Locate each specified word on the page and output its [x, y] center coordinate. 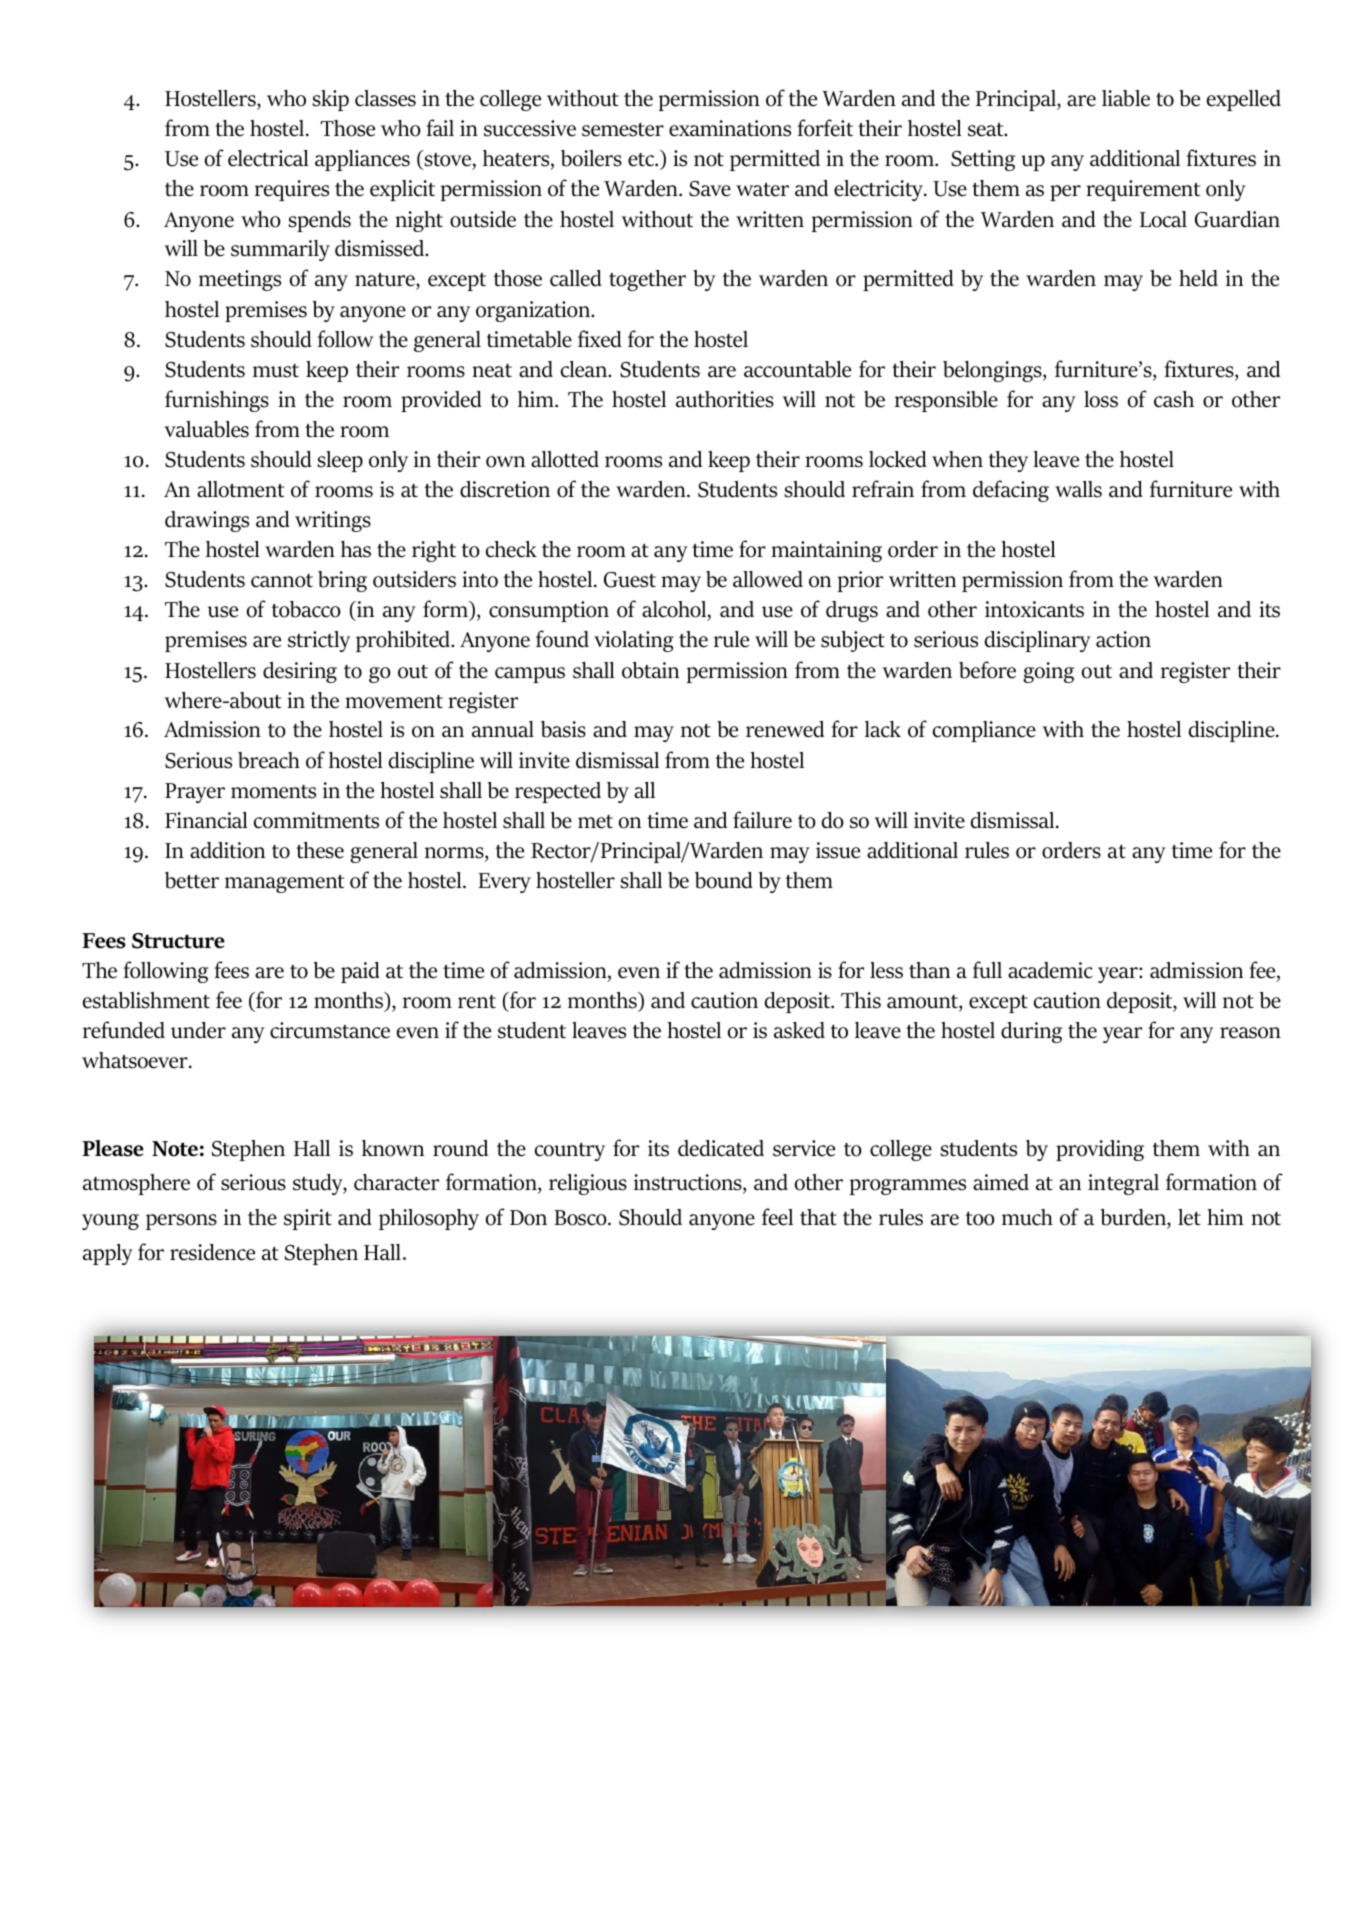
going [1048, 672]
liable [1126, 98]
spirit [308, 1219]
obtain [650, 670]
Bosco [581, 1218]
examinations [730, 128]
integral [1123, 1184]
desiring [300, 672]
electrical [268, 158]
